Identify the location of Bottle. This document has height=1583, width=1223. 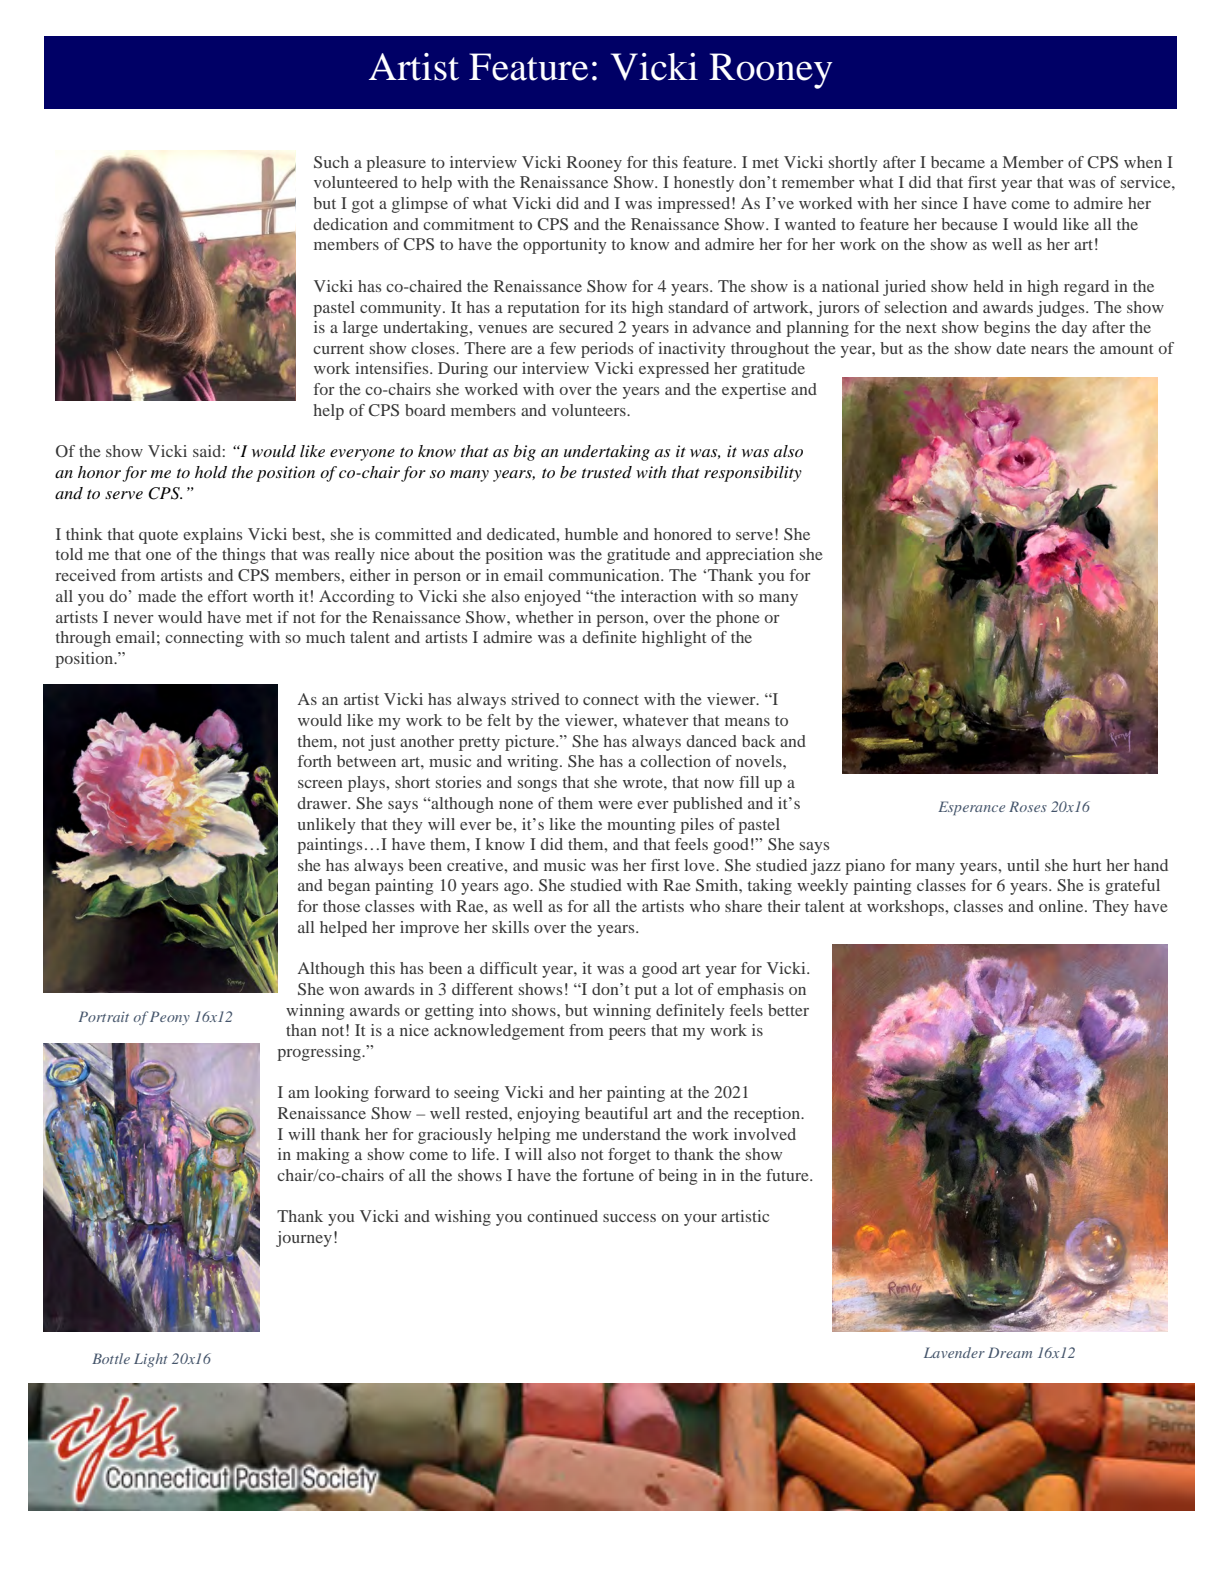
(111, 1358).
